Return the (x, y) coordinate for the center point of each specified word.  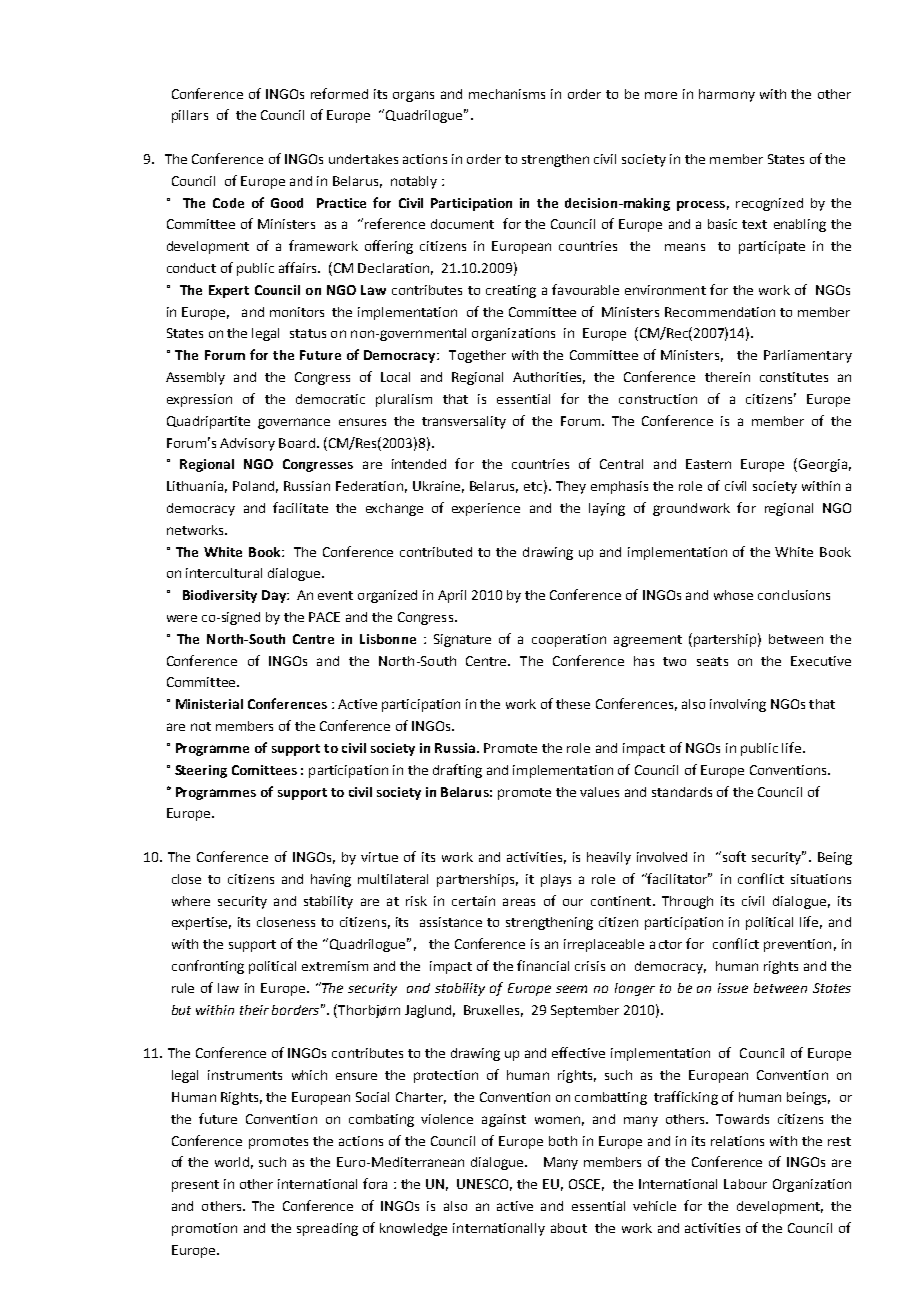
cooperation (569, 640)
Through (687, 902)
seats (712, 661)
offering (389, 247)
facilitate (300, 507)
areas (519, 902)
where (191, 901)
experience (486, 509)
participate (772, 247)
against (504, 1120)
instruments (245, 1075)
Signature (462, 640)
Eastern (708, 464)
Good (287, 203)
